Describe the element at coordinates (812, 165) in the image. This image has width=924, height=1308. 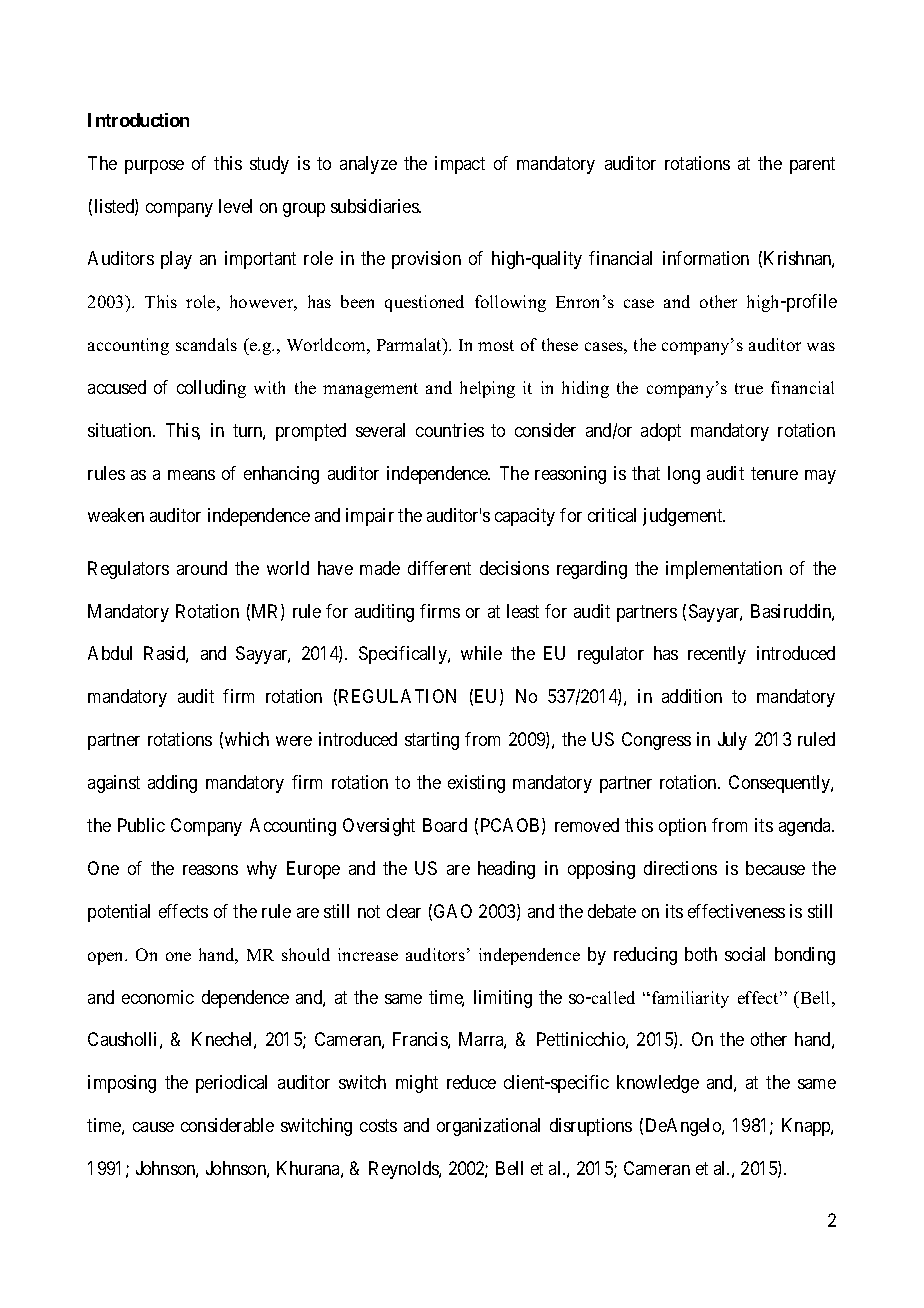
I see `parent` at that location.
